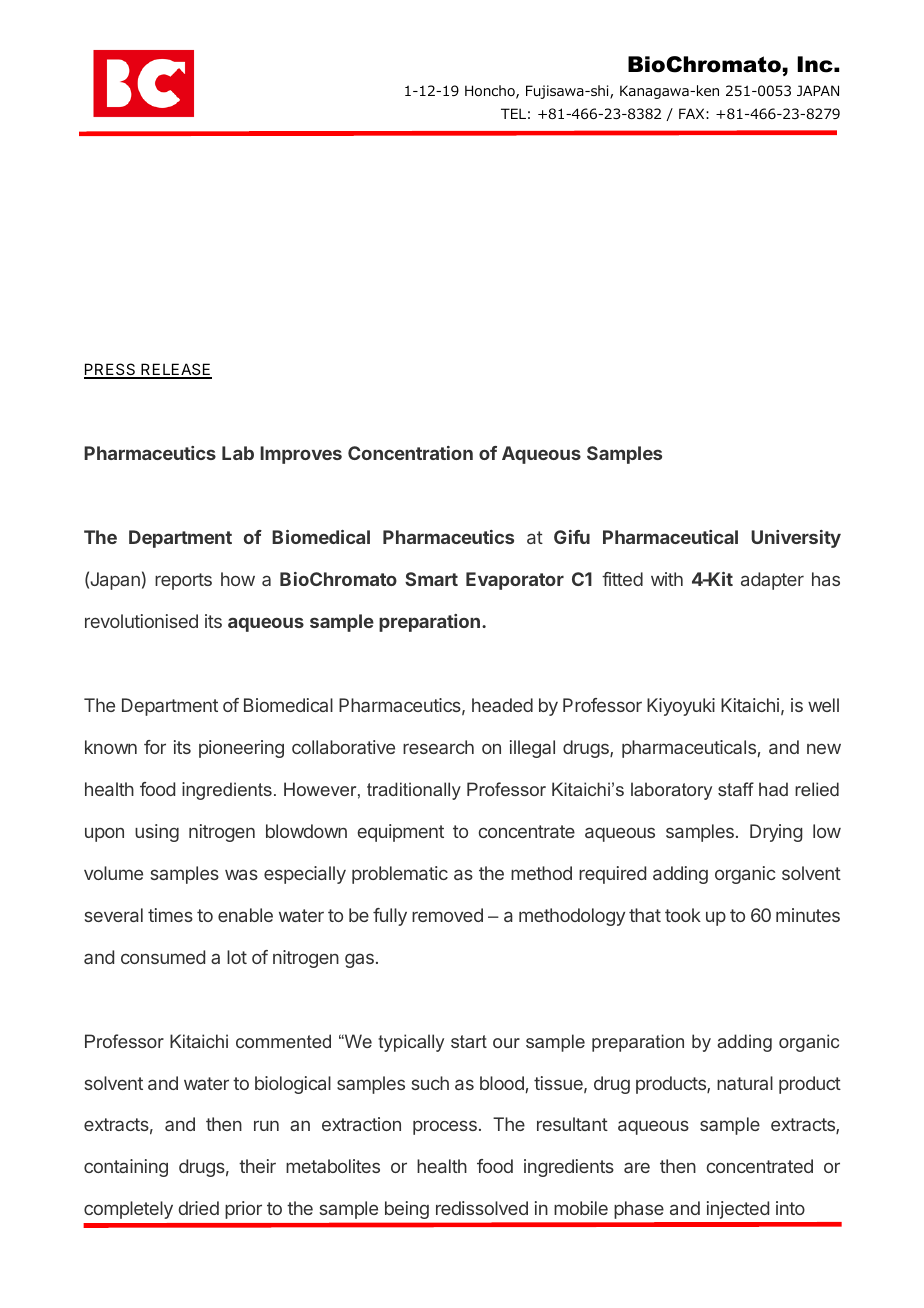 The height and width of the page is (1308, 924). Describe the element at coordinates (183, 581) in the page. I see `reports` at that location.
